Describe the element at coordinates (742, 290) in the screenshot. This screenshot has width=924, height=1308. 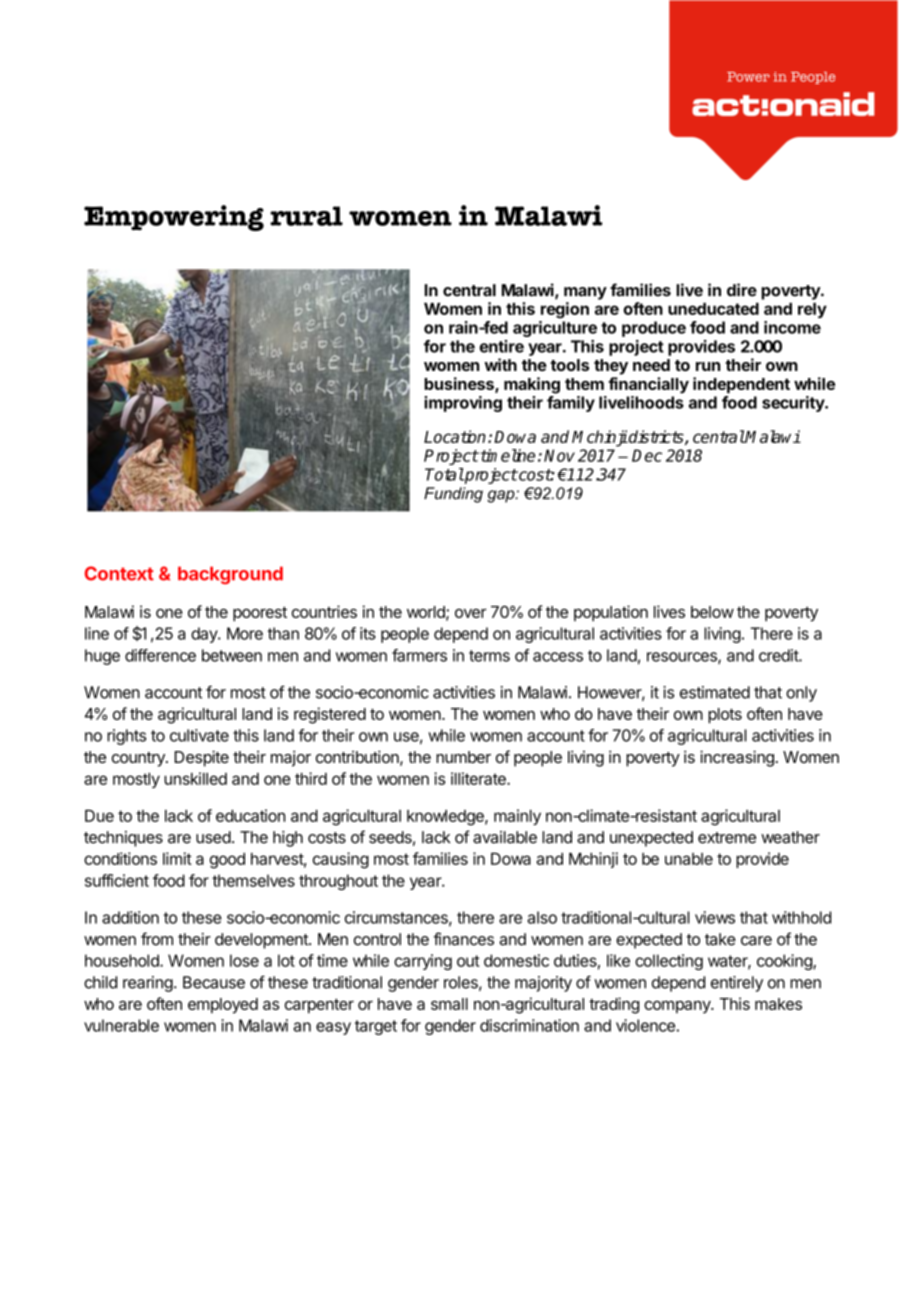
I see `dire` at that location.
